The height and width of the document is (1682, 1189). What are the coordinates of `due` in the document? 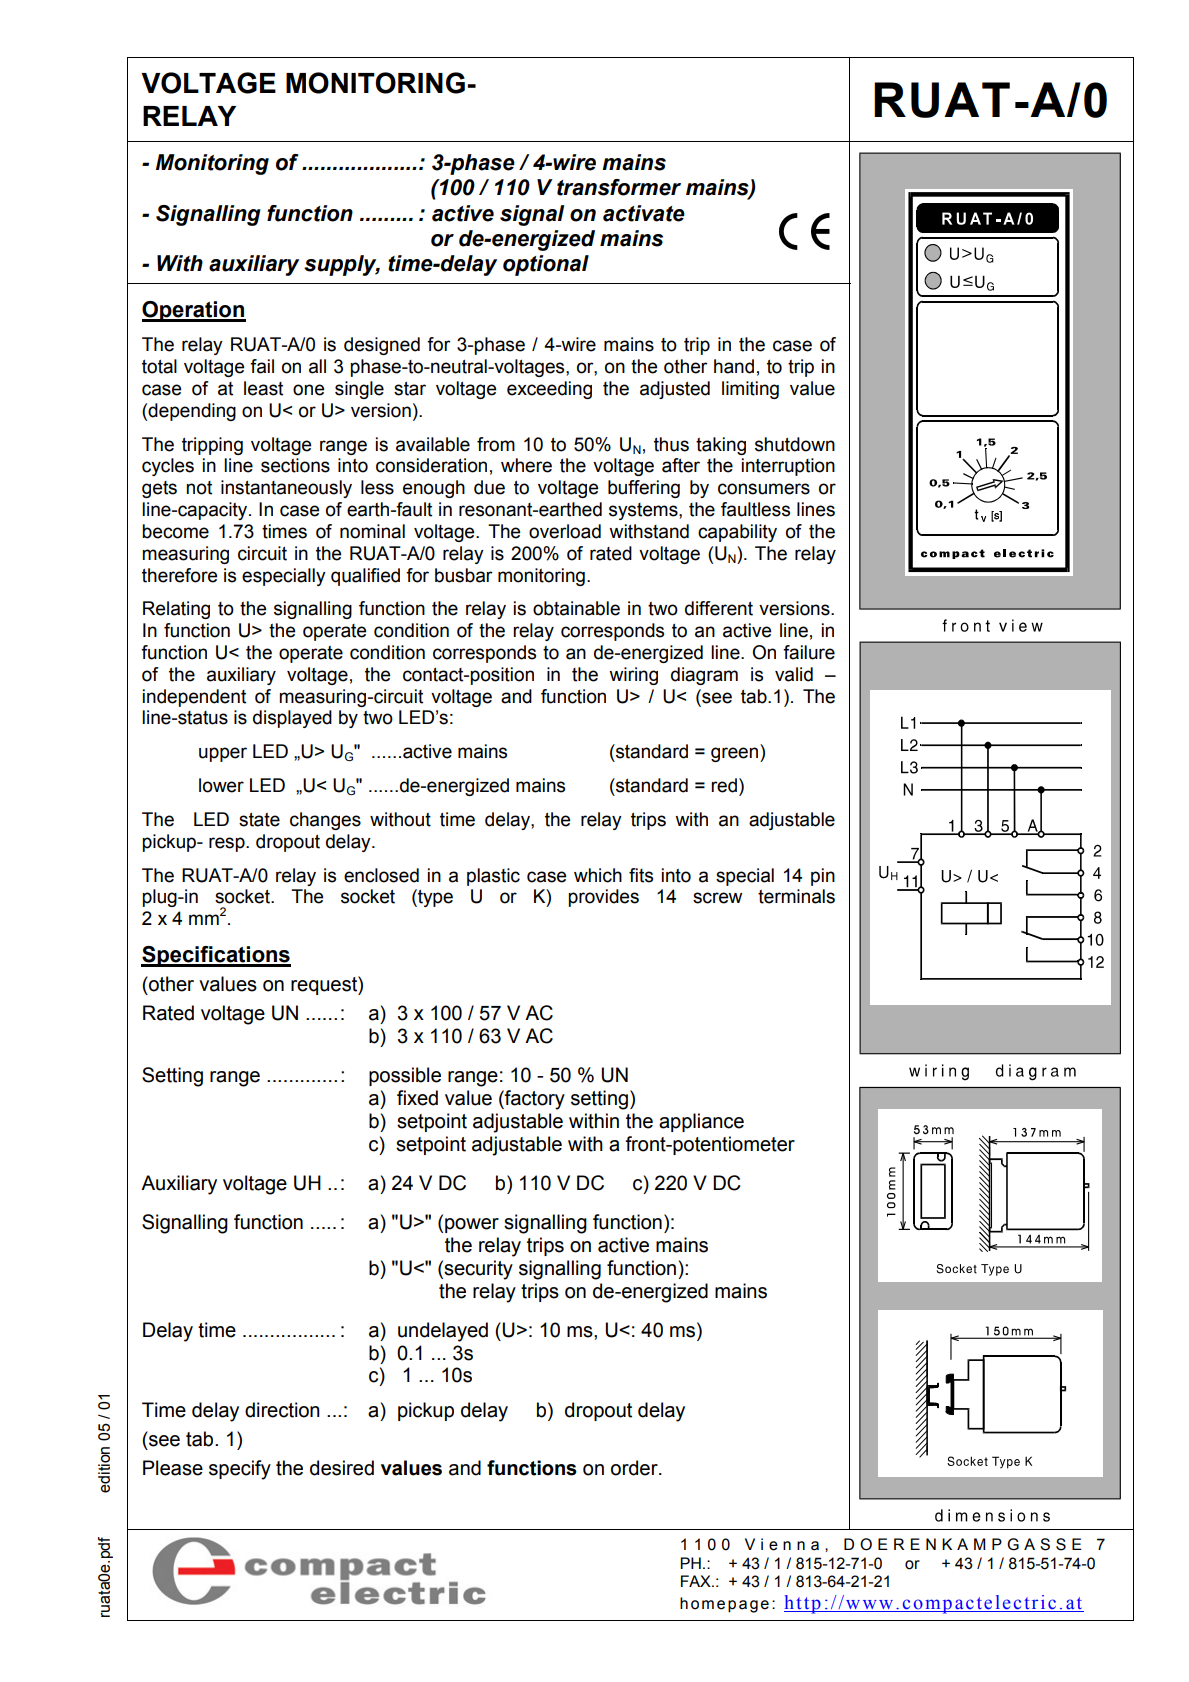 It's located at (489, 487).
